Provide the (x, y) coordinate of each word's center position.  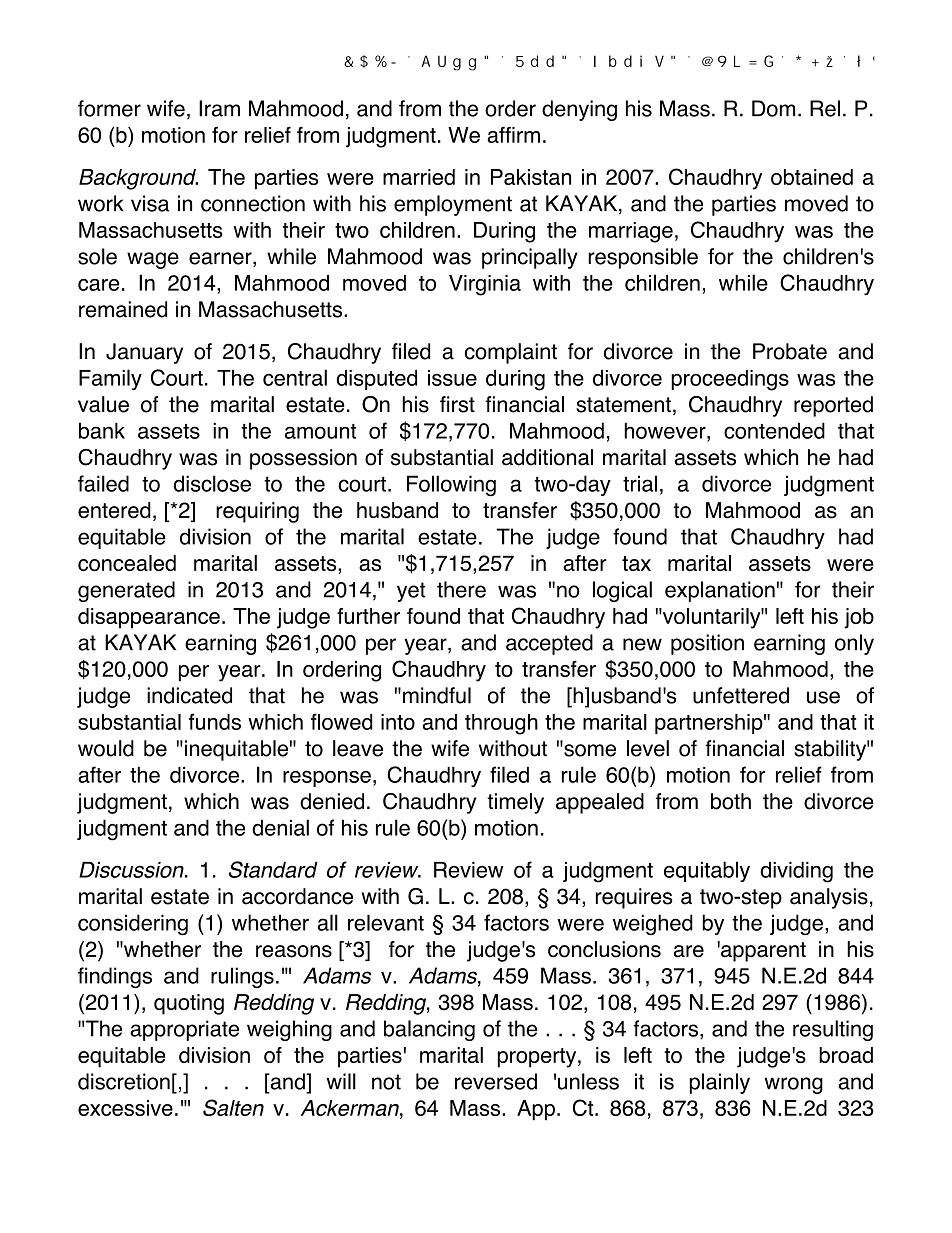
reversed (496, 1081)
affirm (513, 135)
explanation (720, 591)
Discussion (132, 870)
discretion (124, 1081)
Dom (773, 108)
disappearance (149, 618)
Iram (219, 108)
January (144, 353)
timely (515, 803)
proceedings (730, 380)
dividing (796, 872)
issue (452, 378)
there (461, 589)
